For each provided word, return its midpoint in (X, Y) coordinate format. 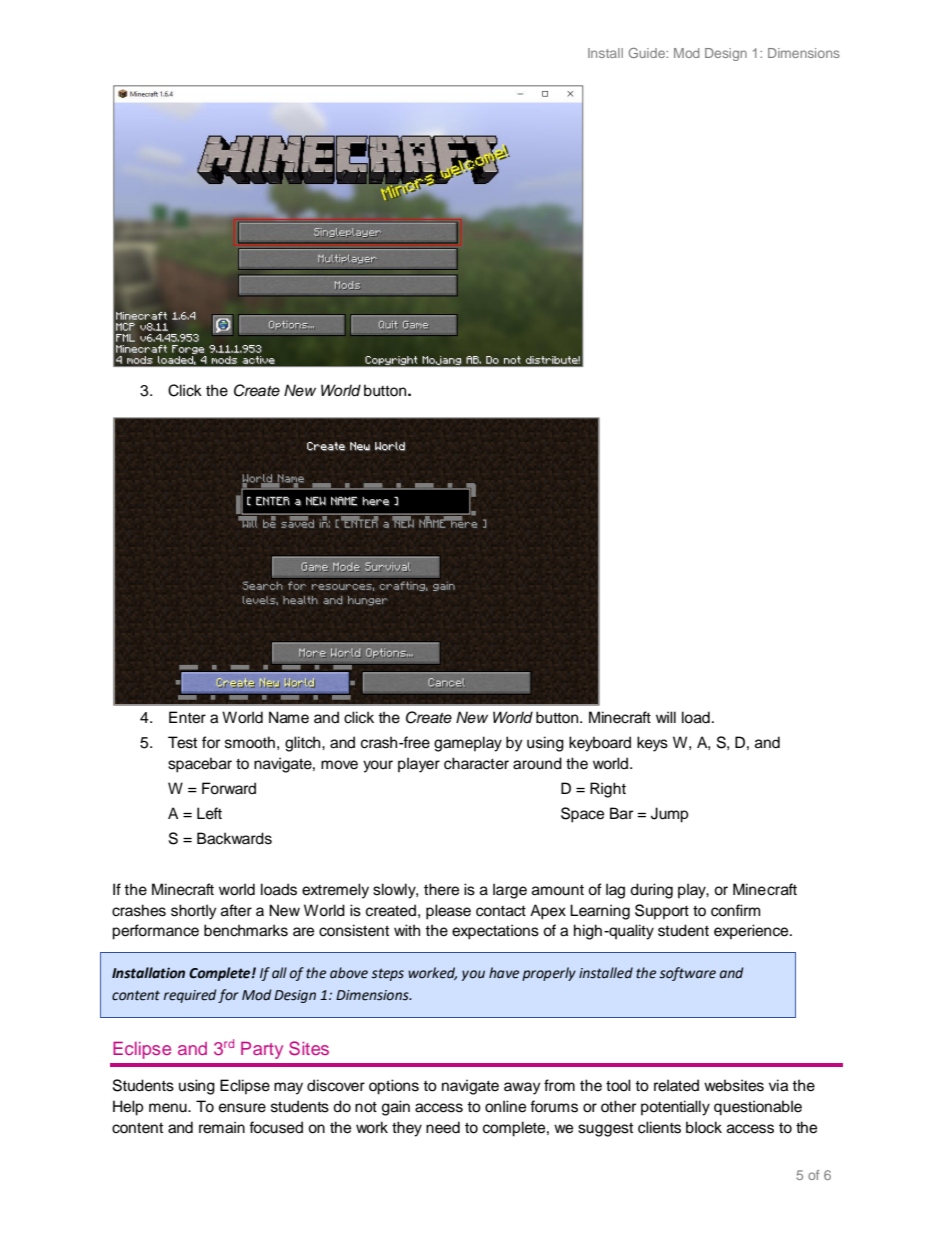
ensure (242, 1108)
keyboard (600, 744)
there (441, 889)
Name (289, 717)
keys (652, 744)
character (476, 763)
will (666, 717)
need (443, 1127)
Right (608, 790)
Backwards (234, 838)
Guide (648, 53)
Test (182, 742)
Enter (187, 717)
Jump (670, 815)
